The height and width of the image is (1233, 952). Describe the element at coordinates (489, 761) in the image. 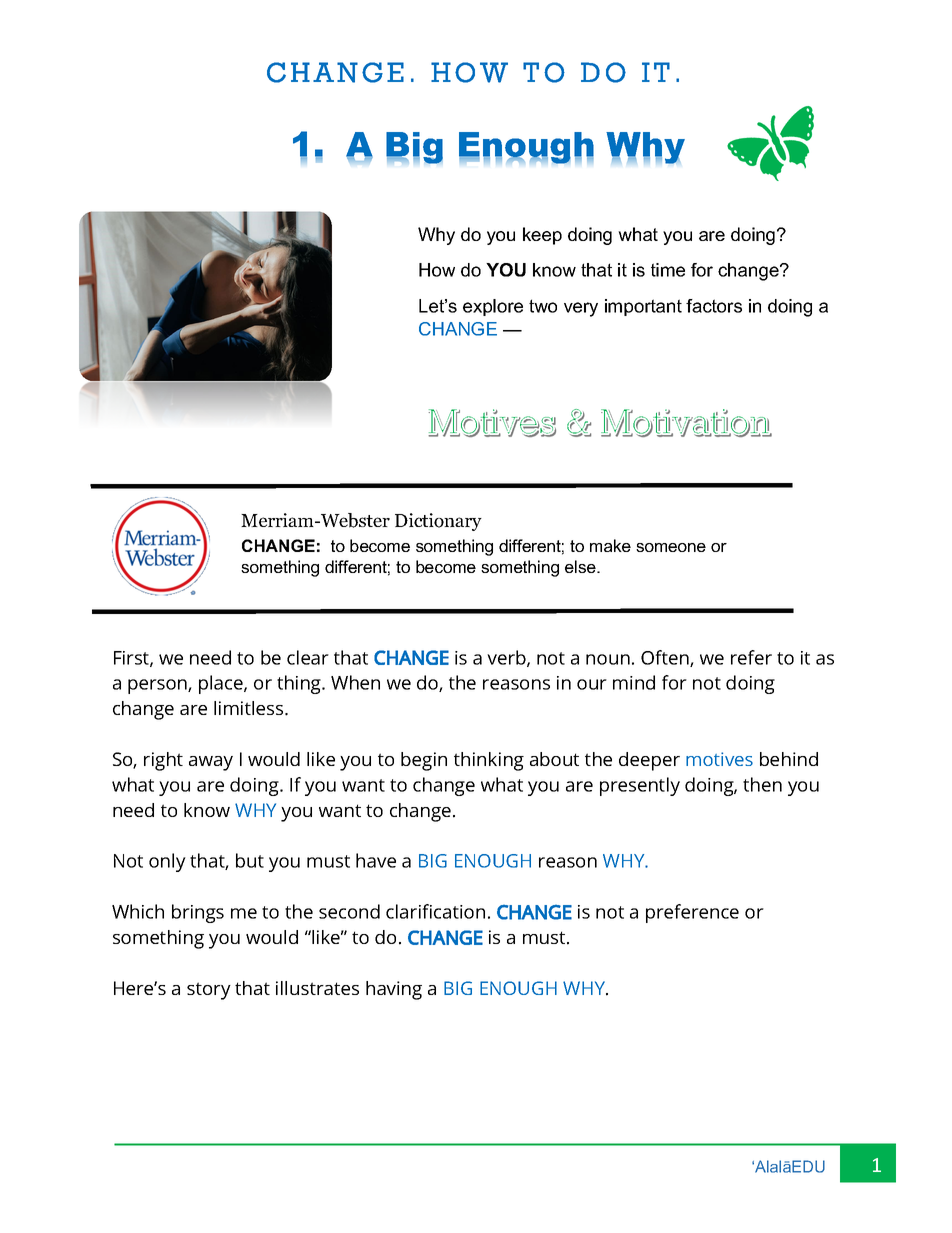

I see `thinking` at that location.
